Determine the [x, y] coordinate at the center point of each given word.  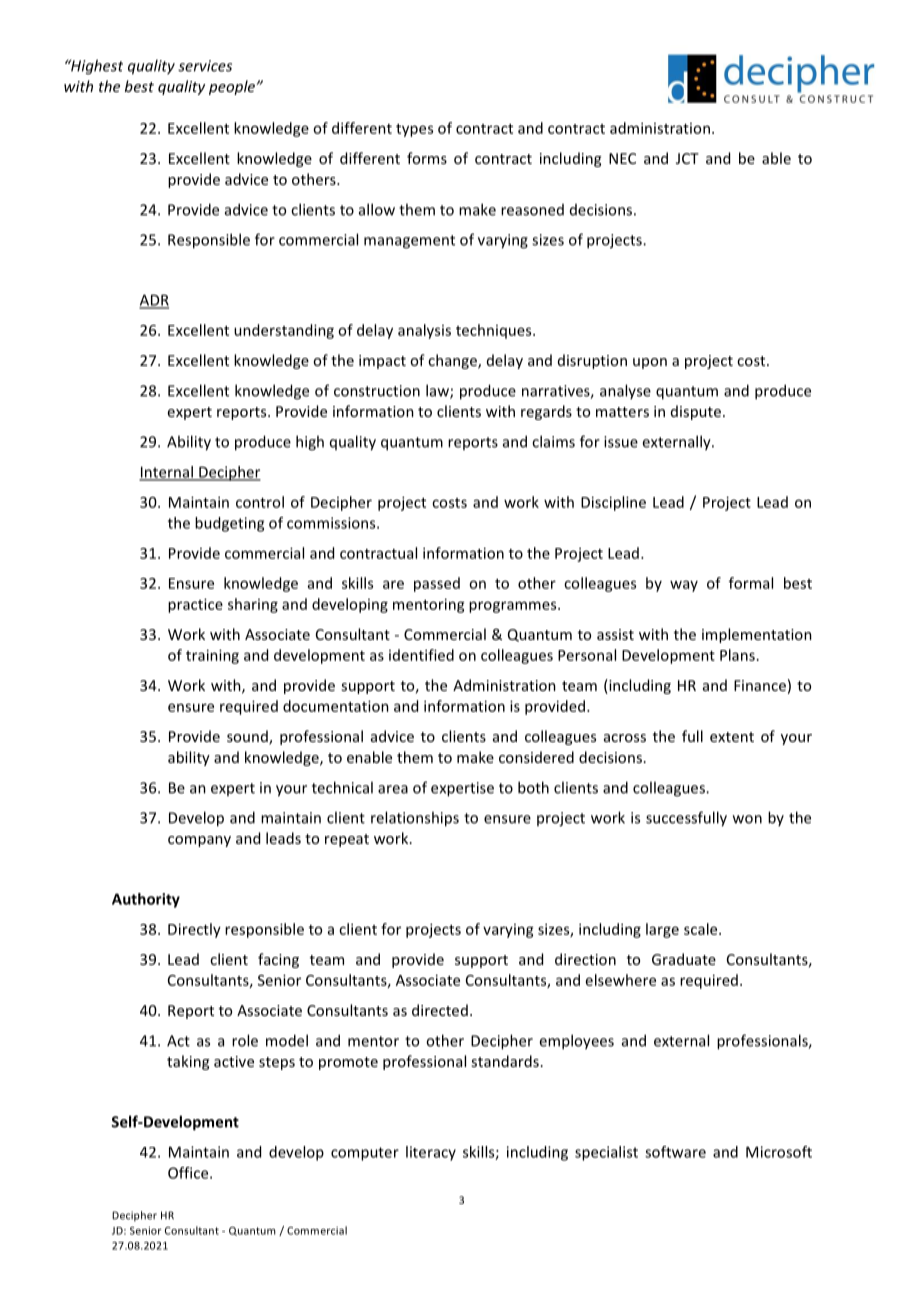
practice [195, 605]
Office [189, 1173]
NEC [622, 158]
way [684, 586]
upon [650, 363]
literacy [431, 1153]
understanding [284, 331]
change [453, 361]
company [199, 841]
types [414, 130]
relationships [415, 819]
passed [437, 584]
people [233, 87]
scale [702, 929]
